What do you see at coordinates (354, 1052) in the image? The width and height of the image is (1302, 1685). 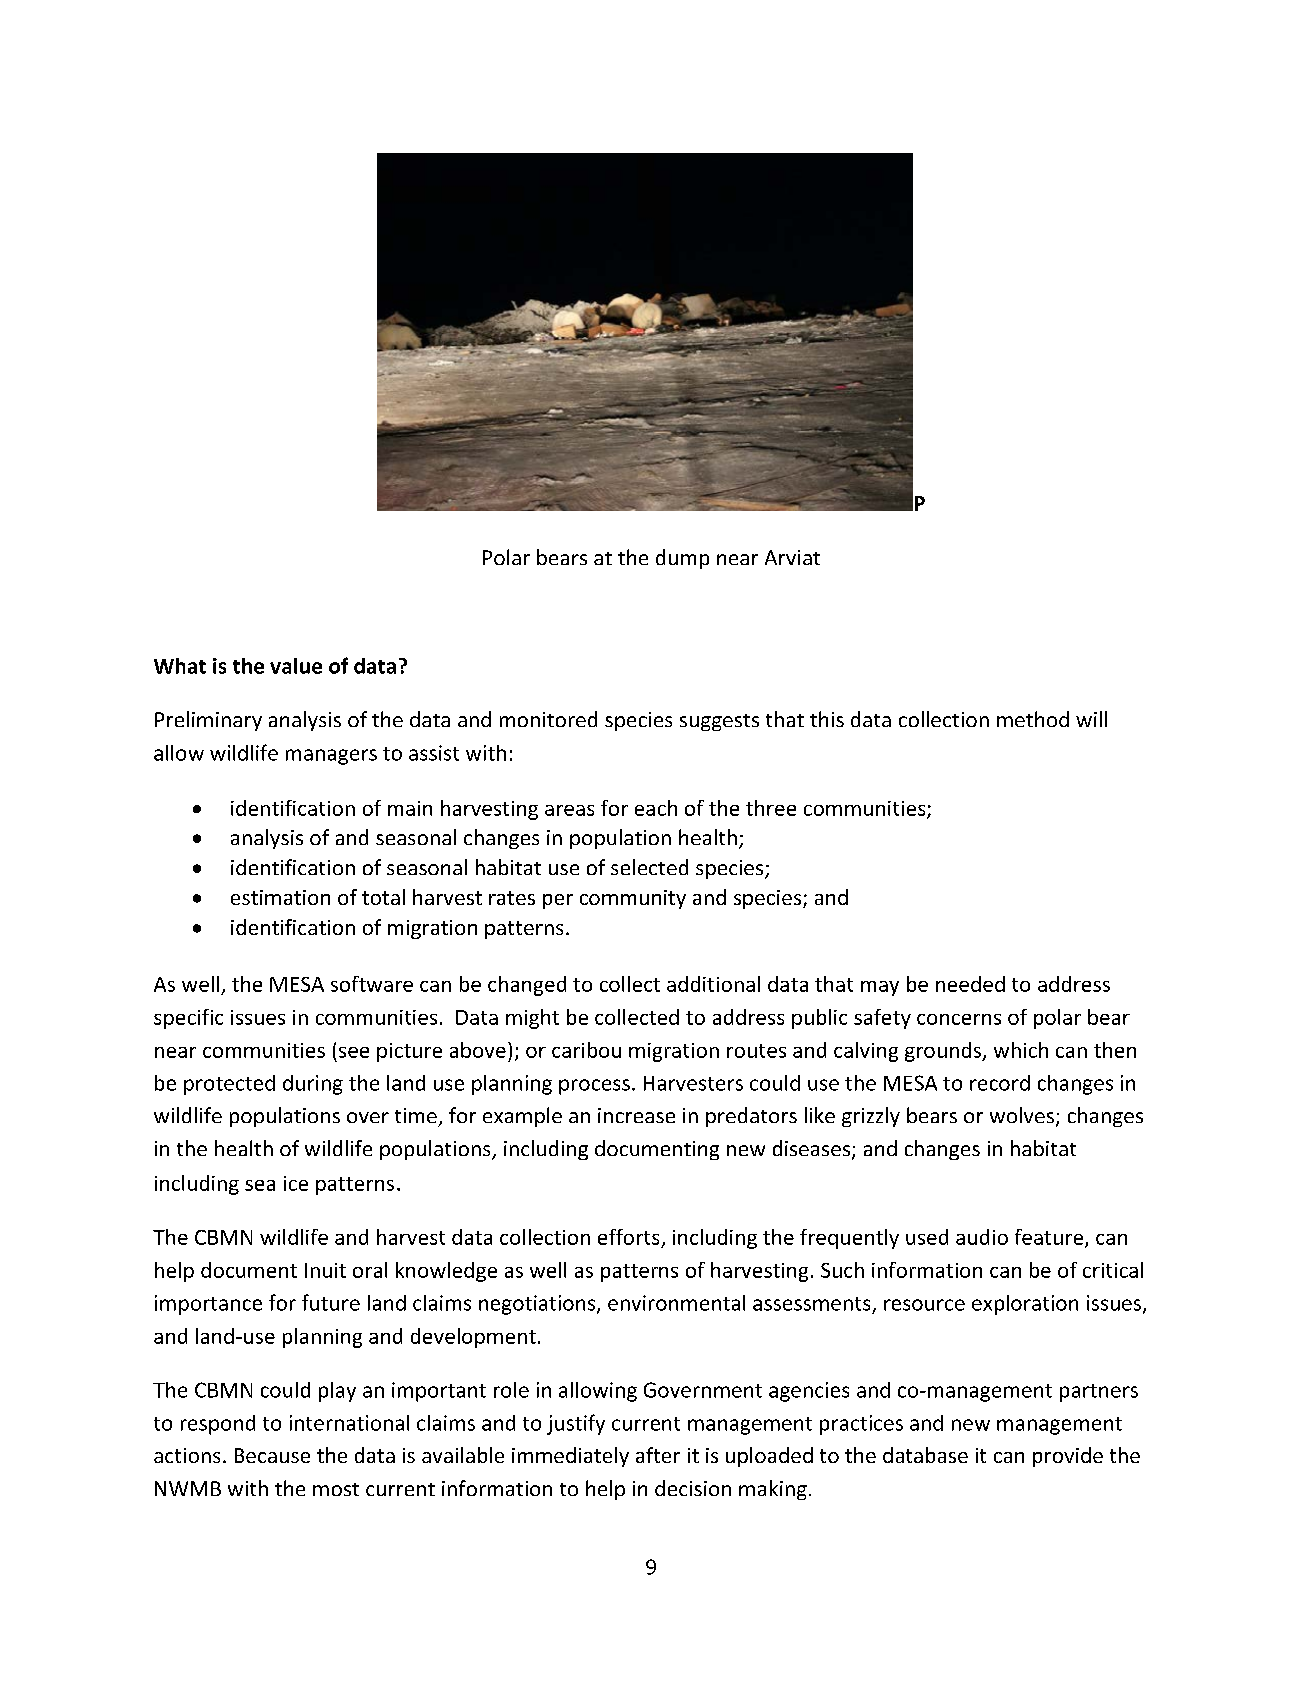 I see `see` at bounding box center [354, 1052].
